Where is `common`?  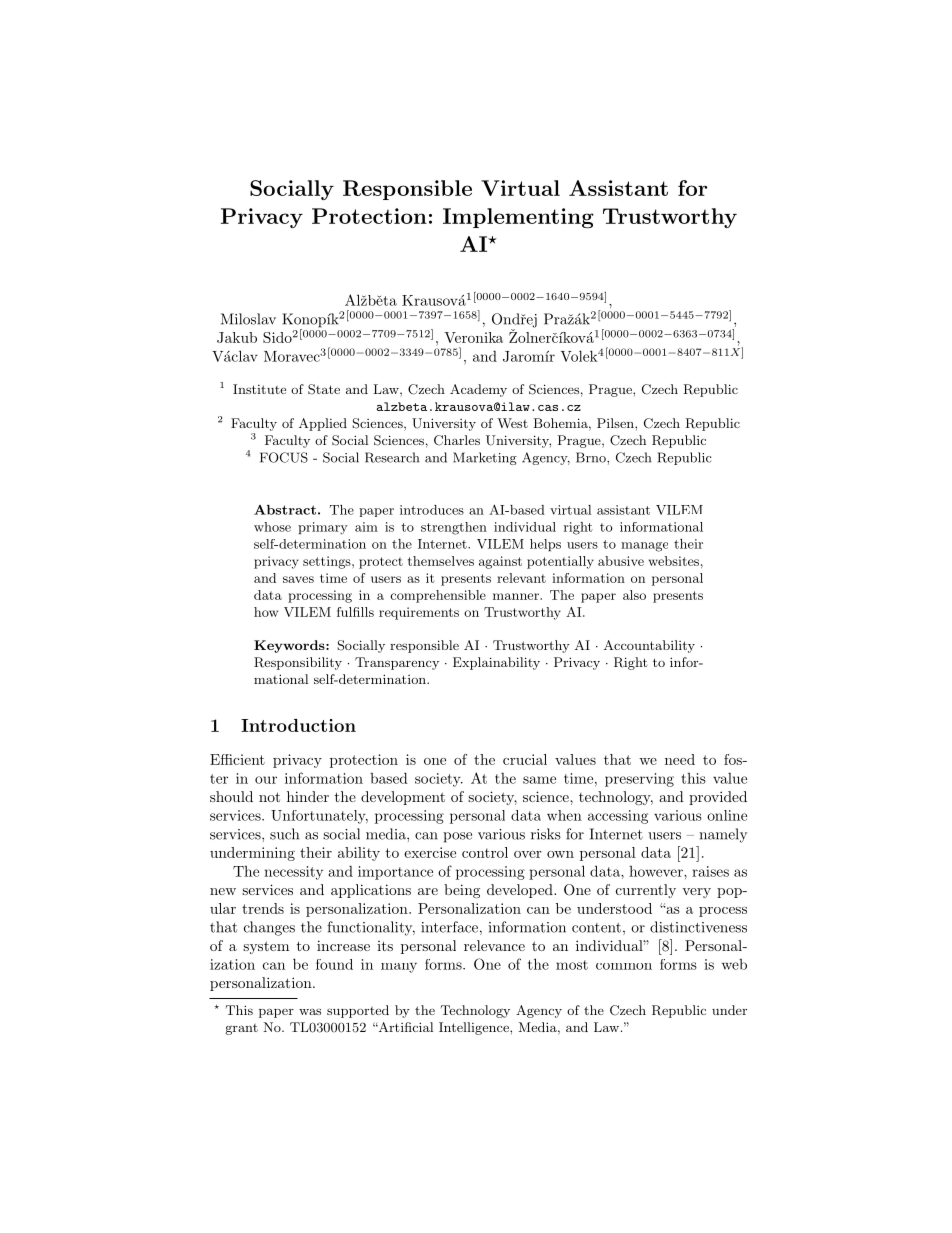
common is located at coordinates (624, 966).
